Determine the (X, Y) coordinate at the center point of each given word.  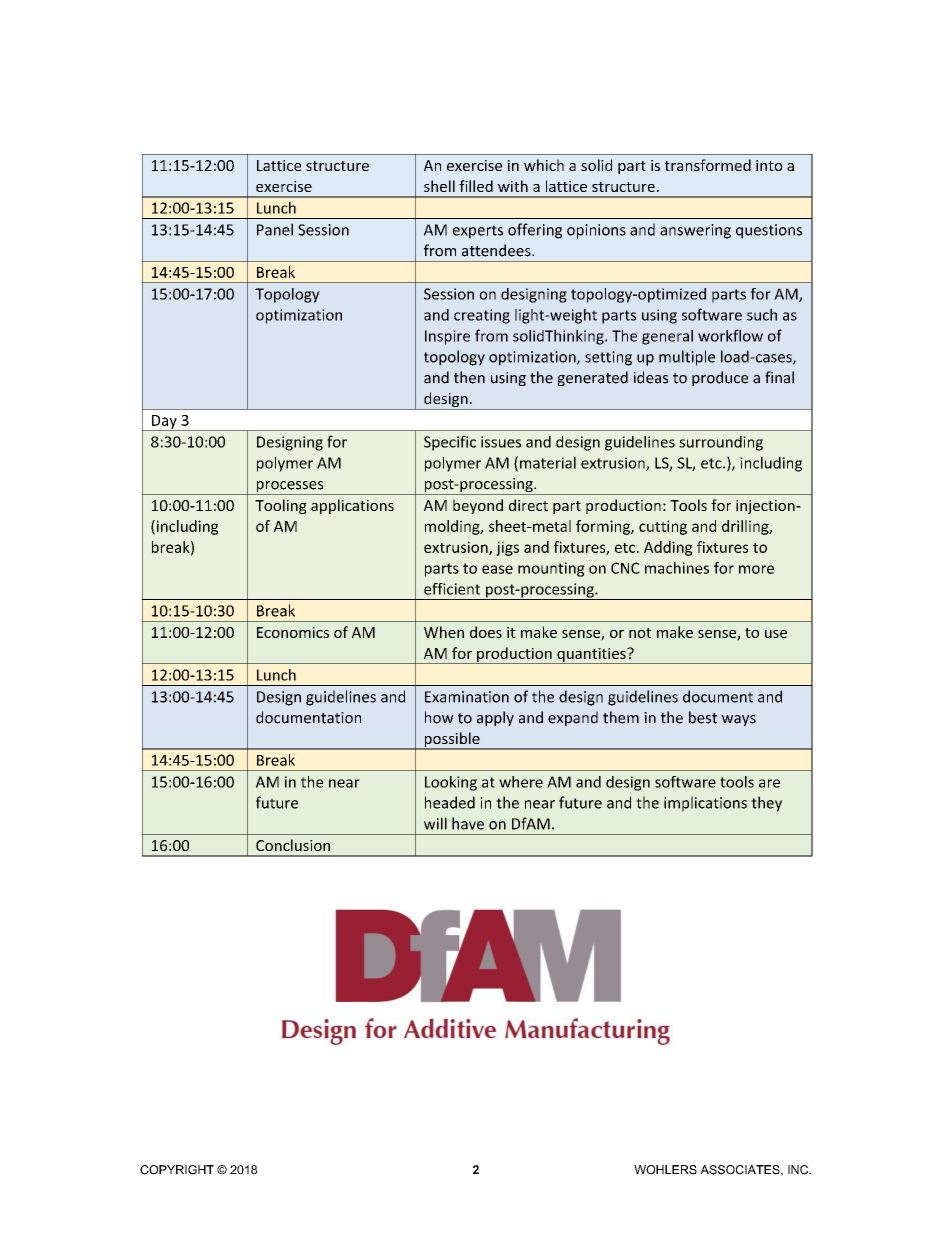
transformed (708, 165)
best (703, 717)
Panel (275, 229)
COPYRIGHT (177, 1170)
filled (476, 186)
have (468, 823)
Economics (293, 632)
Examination (467, 697)
